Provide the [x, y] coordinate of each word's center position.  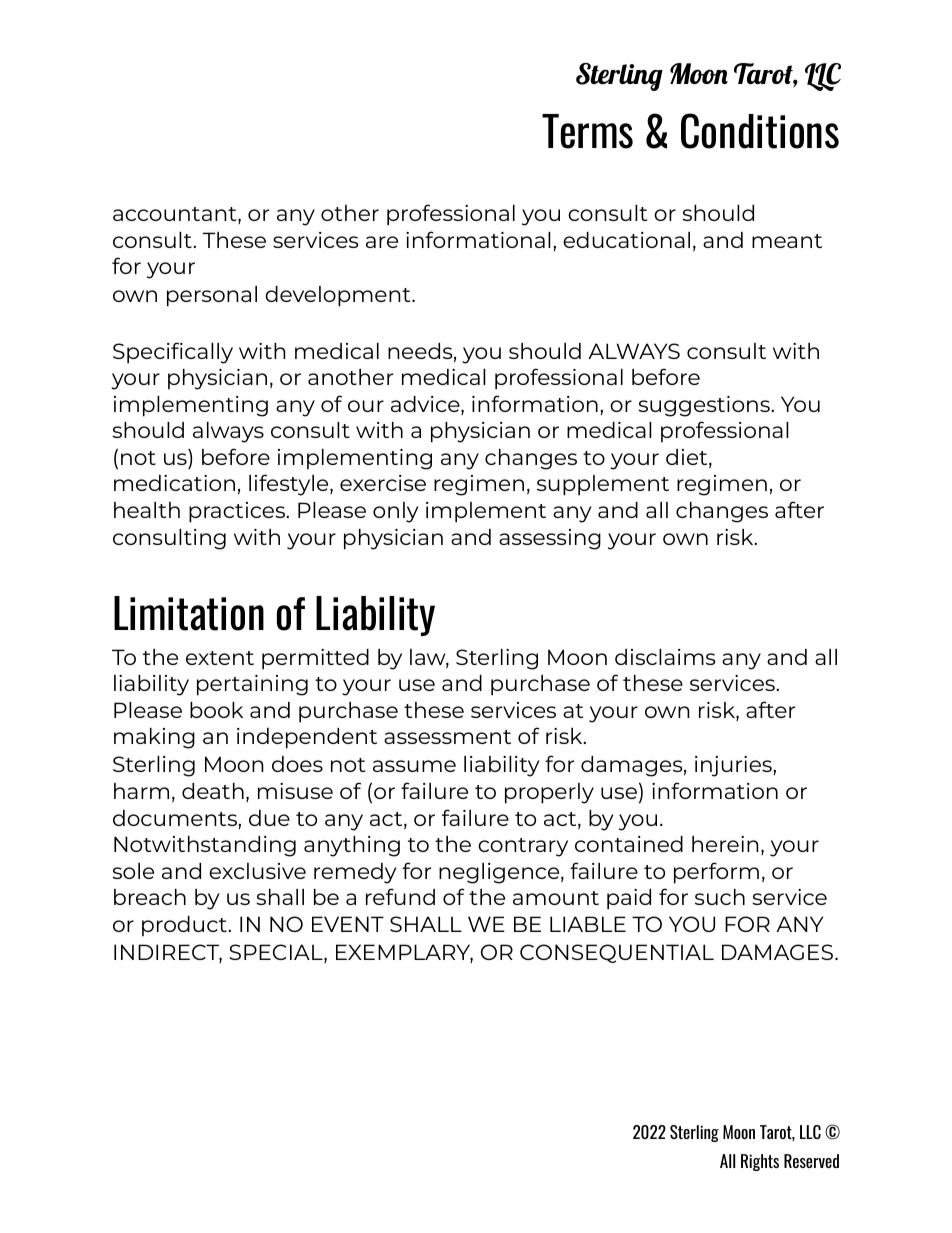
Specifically [173, 353]
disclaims [665, 657]
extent [220, 658]
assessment [447, 737]
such [720, 897]
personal [212, 296]
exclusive [257, 871]
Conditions [760, 131]
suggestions [705, 406]
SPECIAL [277, 953]
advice [426, 405]
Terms [587, 131]
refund [400, 896]
